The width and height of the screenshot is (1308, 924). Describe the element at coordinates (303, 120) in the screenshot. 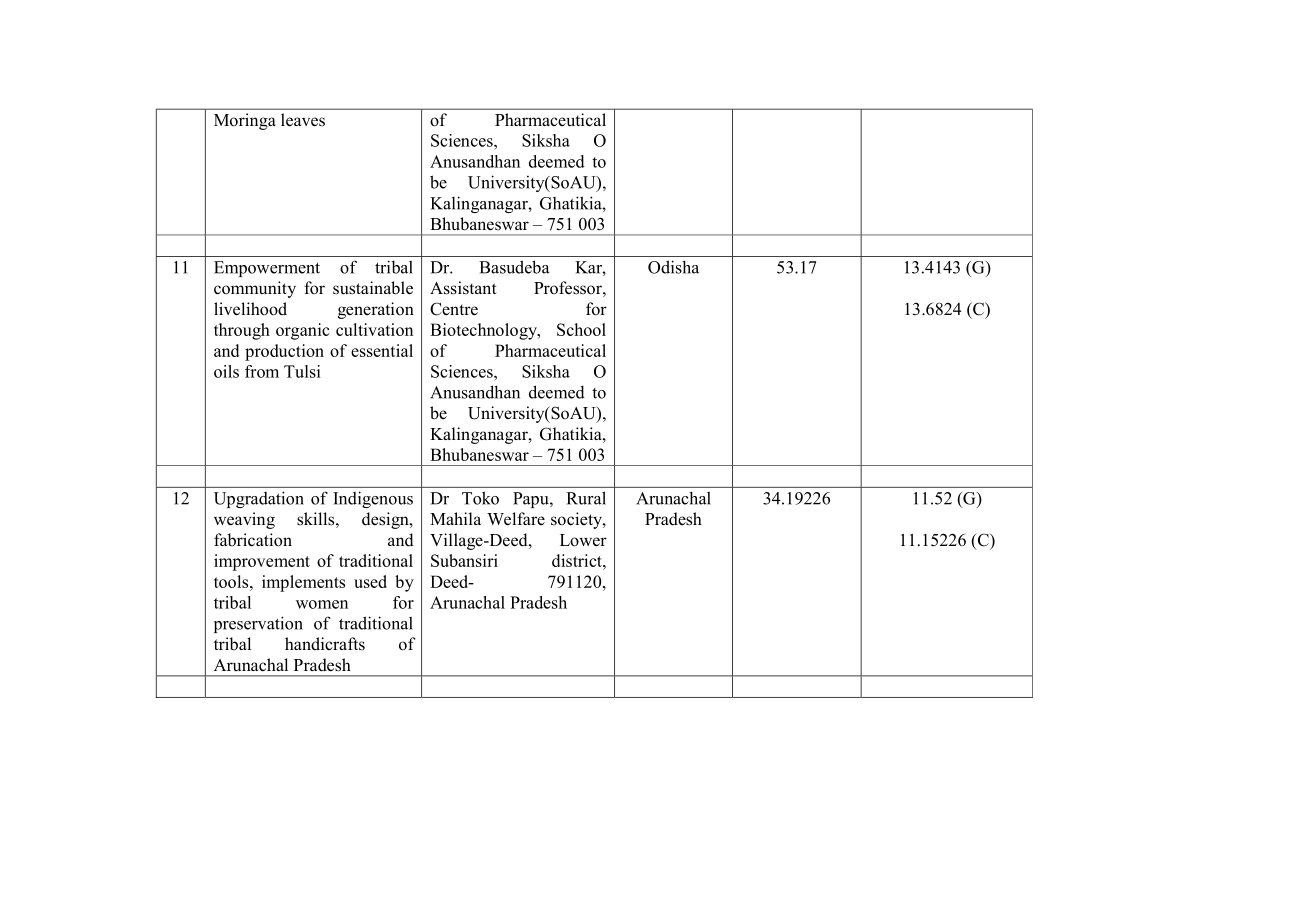

I see `leaves` at that location.
